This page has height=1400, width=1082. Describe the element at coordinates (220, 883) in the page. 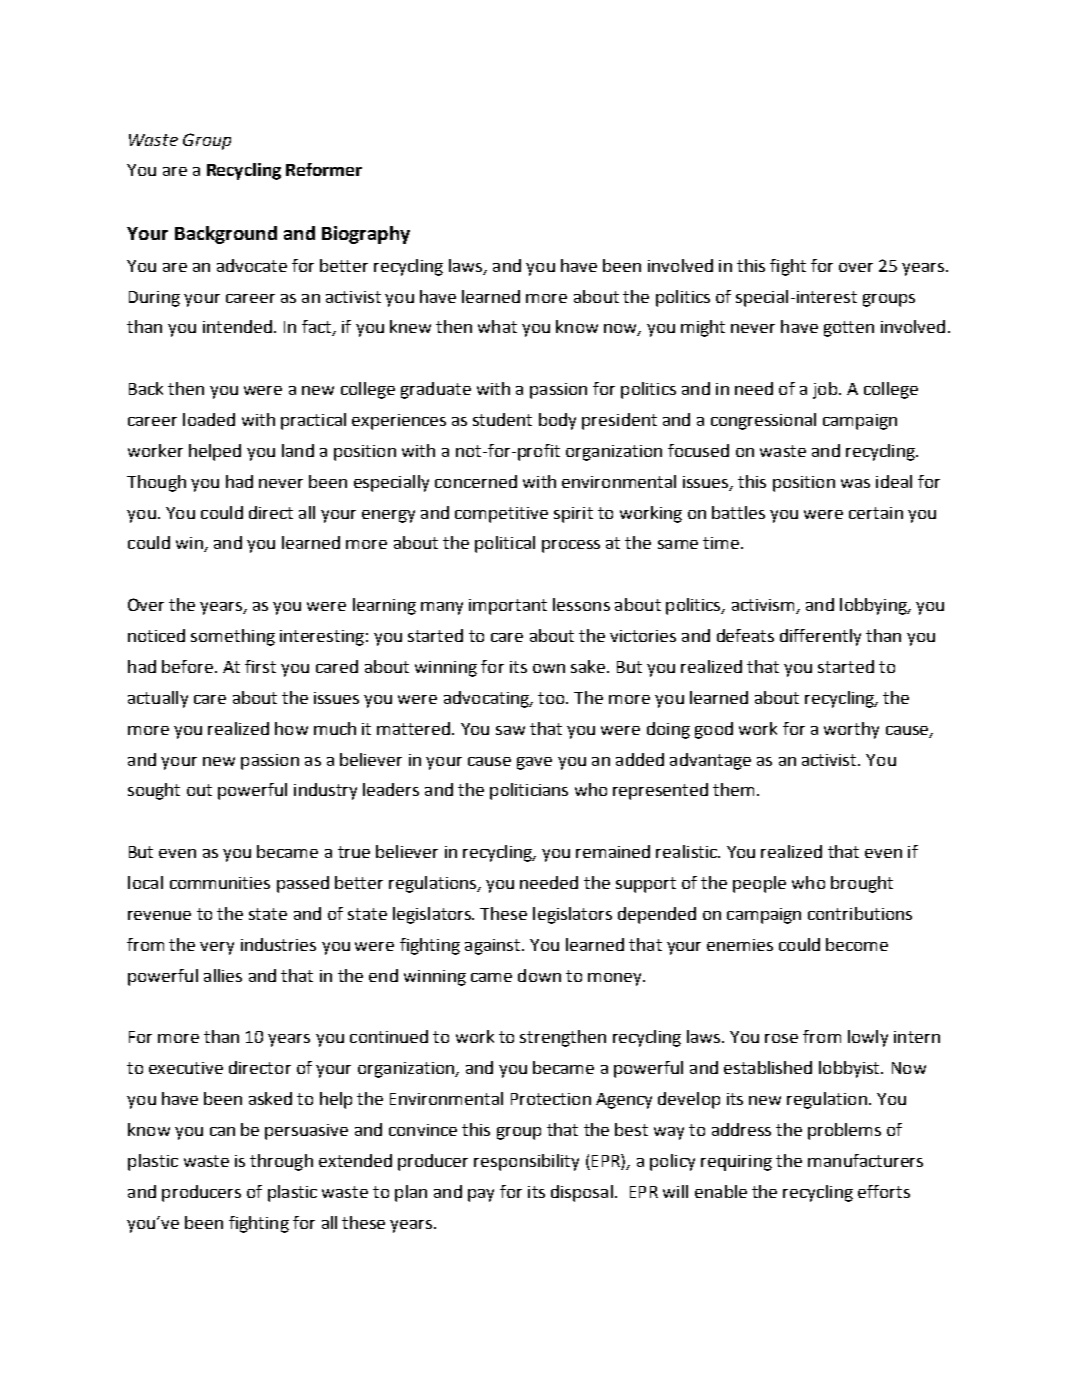

I see `communities` at that location.
